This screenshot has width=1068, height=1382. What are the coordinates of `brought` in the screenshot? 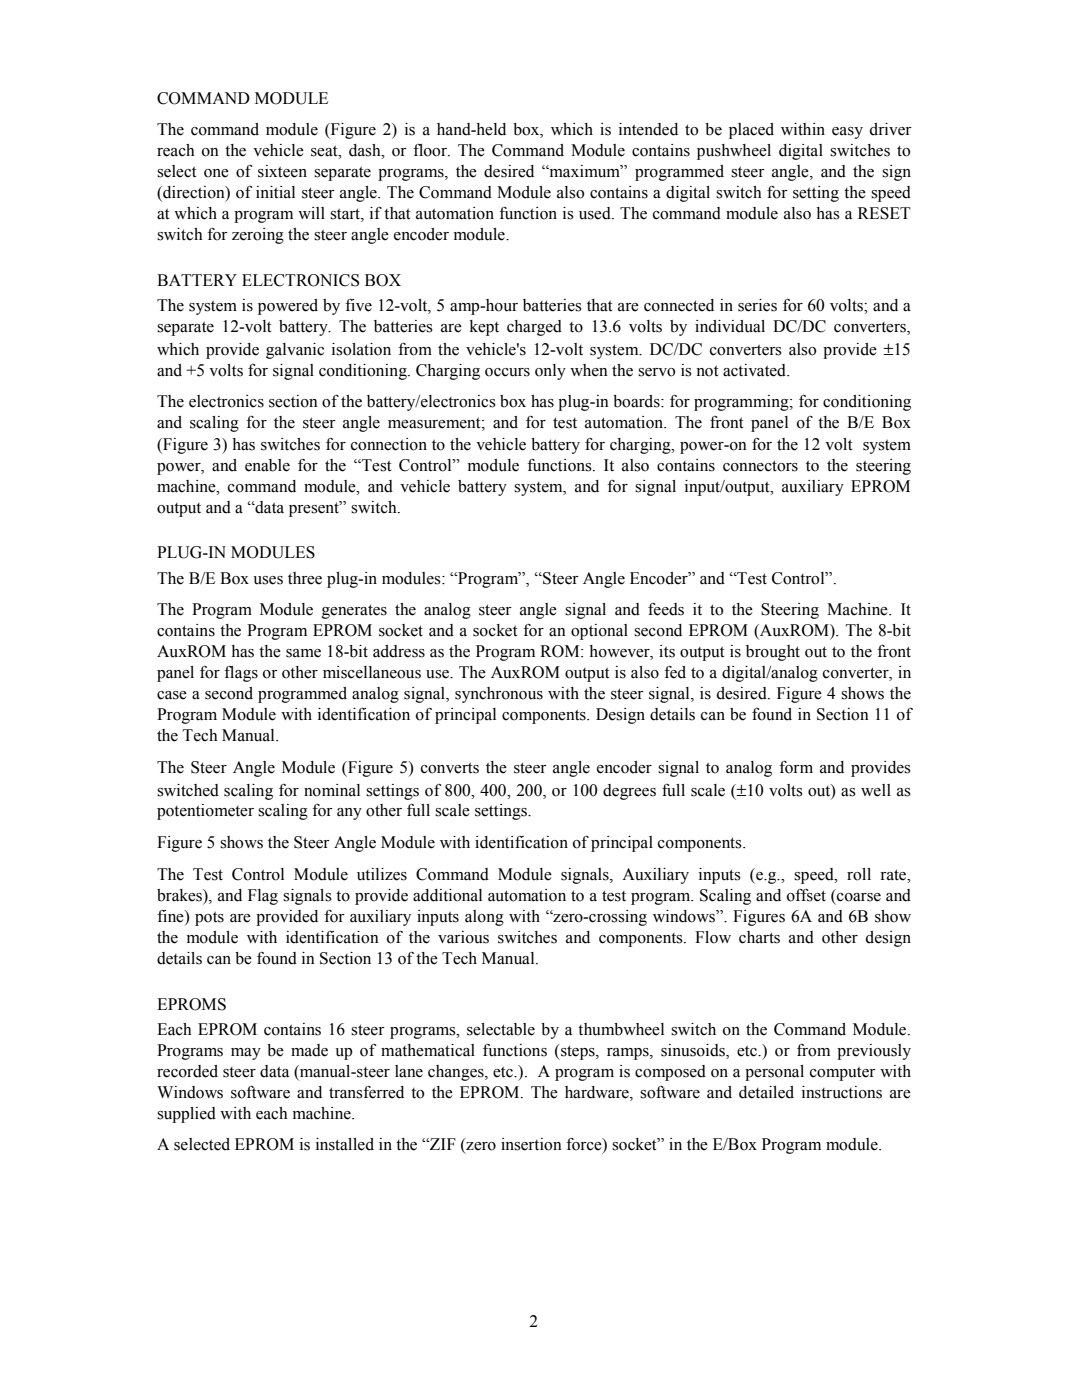 It's located at (773, 653).
